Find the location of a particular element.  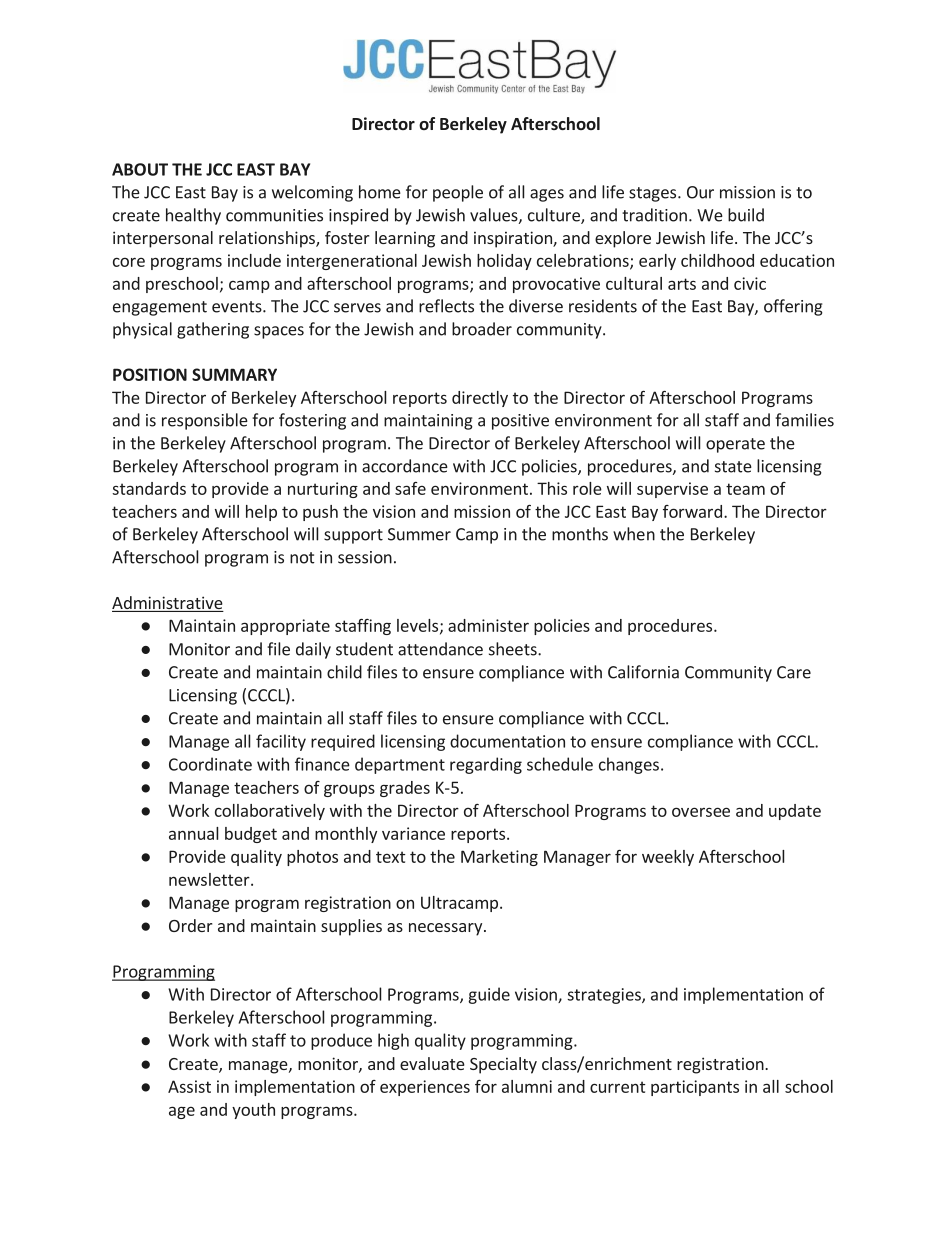

healthy is located at coordinates (193, 216).
